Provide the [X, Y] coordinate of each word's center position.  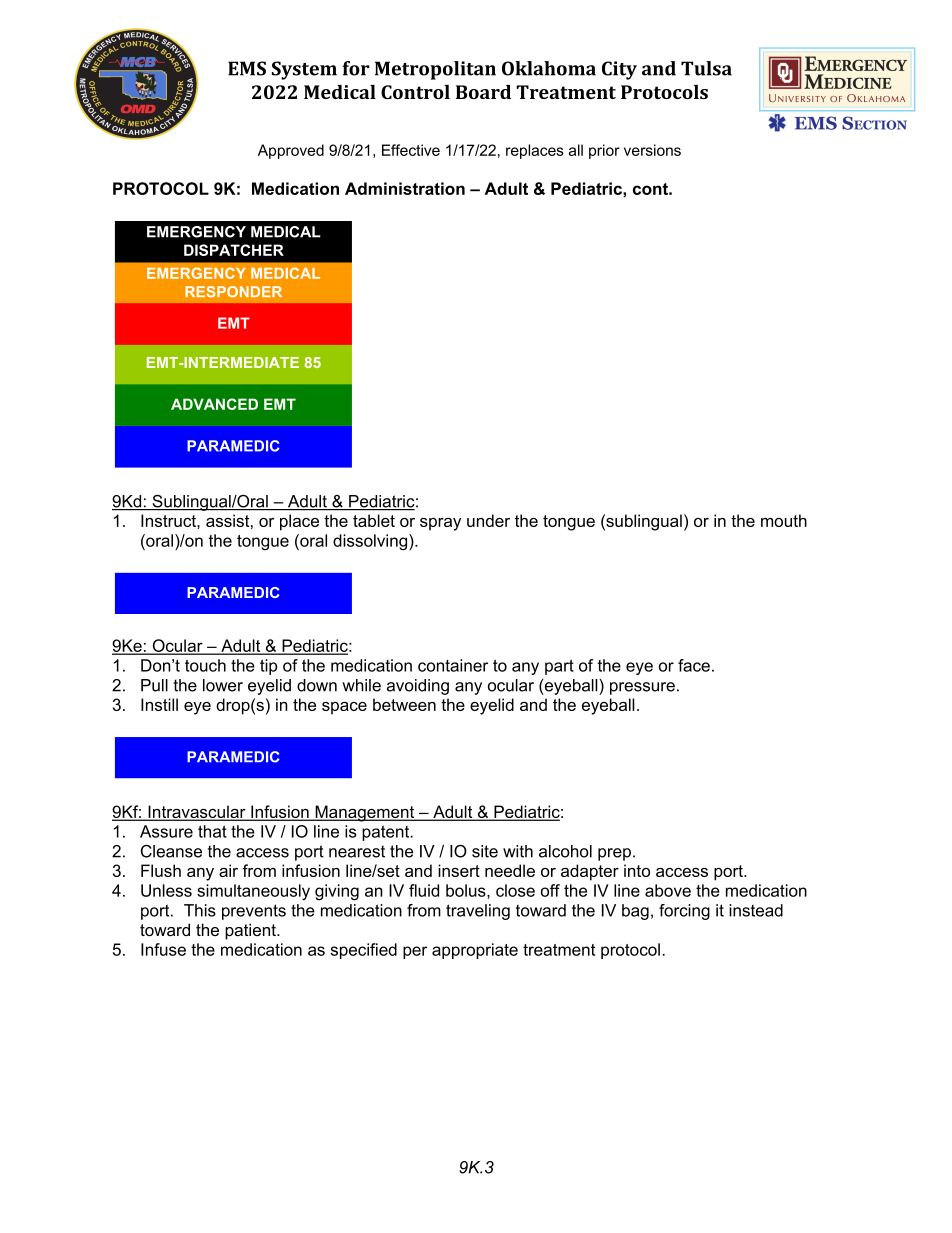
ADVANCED [214, 404]
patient [251, 931]
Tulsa [706, 68]
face [694, 665]
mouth [784, 520]
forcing [684, 912]
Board [483, 92]
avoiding [418, 687]
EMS [247, 68]
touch [205, 665]
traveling [478, 912]
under [488, 520]
